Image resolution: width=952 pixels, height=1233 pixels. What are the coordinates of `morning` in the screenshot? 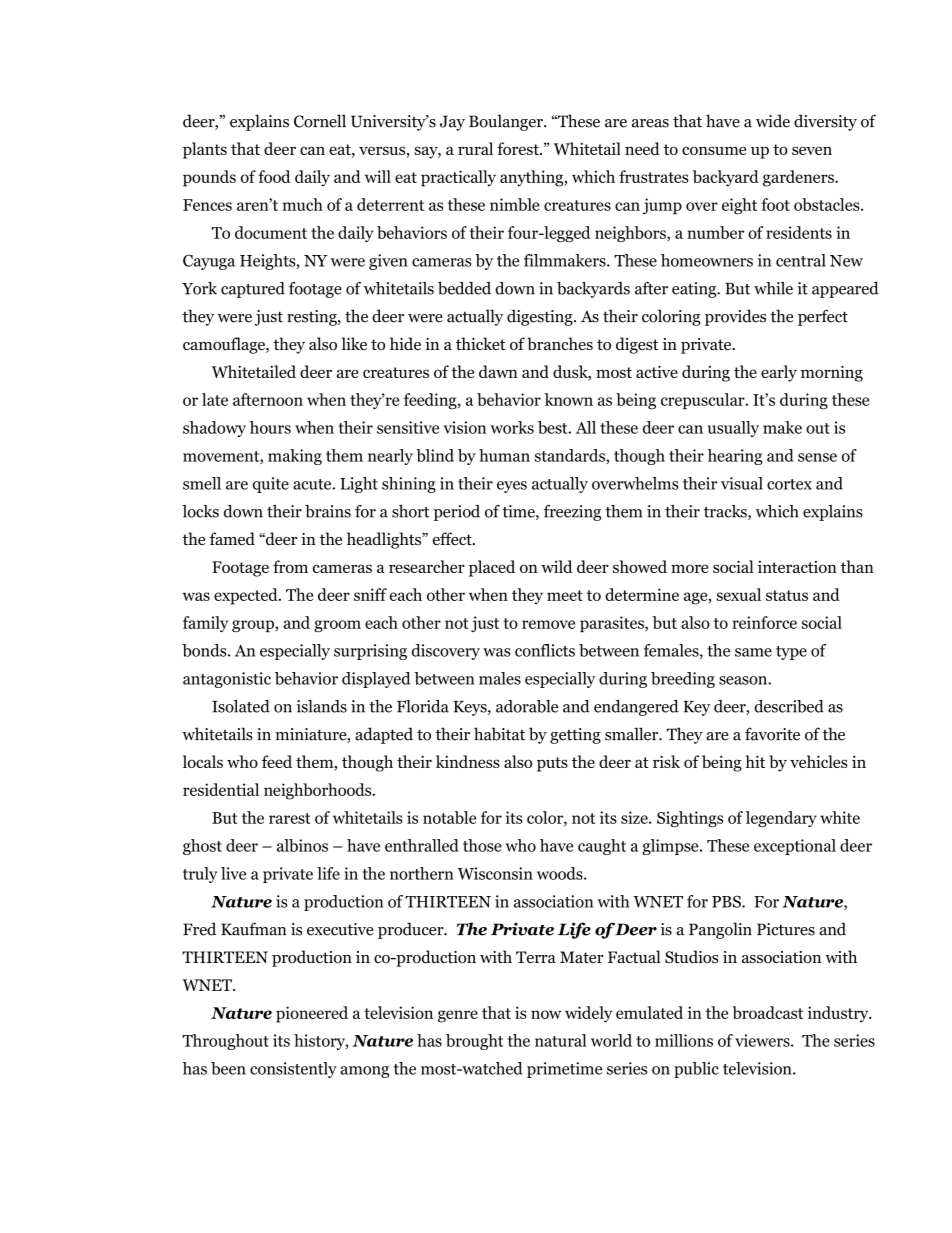 It's located at (832, 373).
